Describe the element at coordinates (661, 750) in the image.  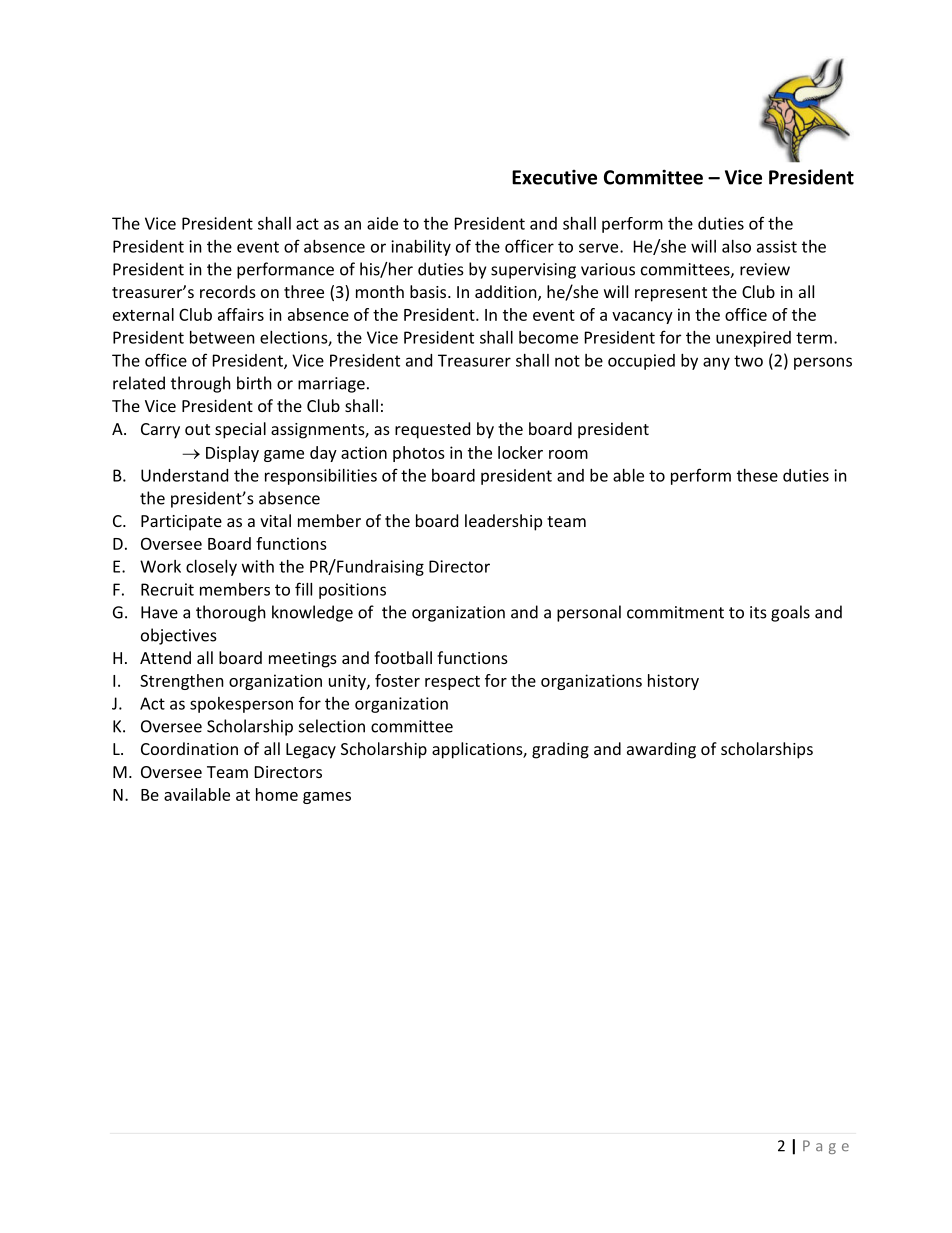
I see `awarding` at that location.
